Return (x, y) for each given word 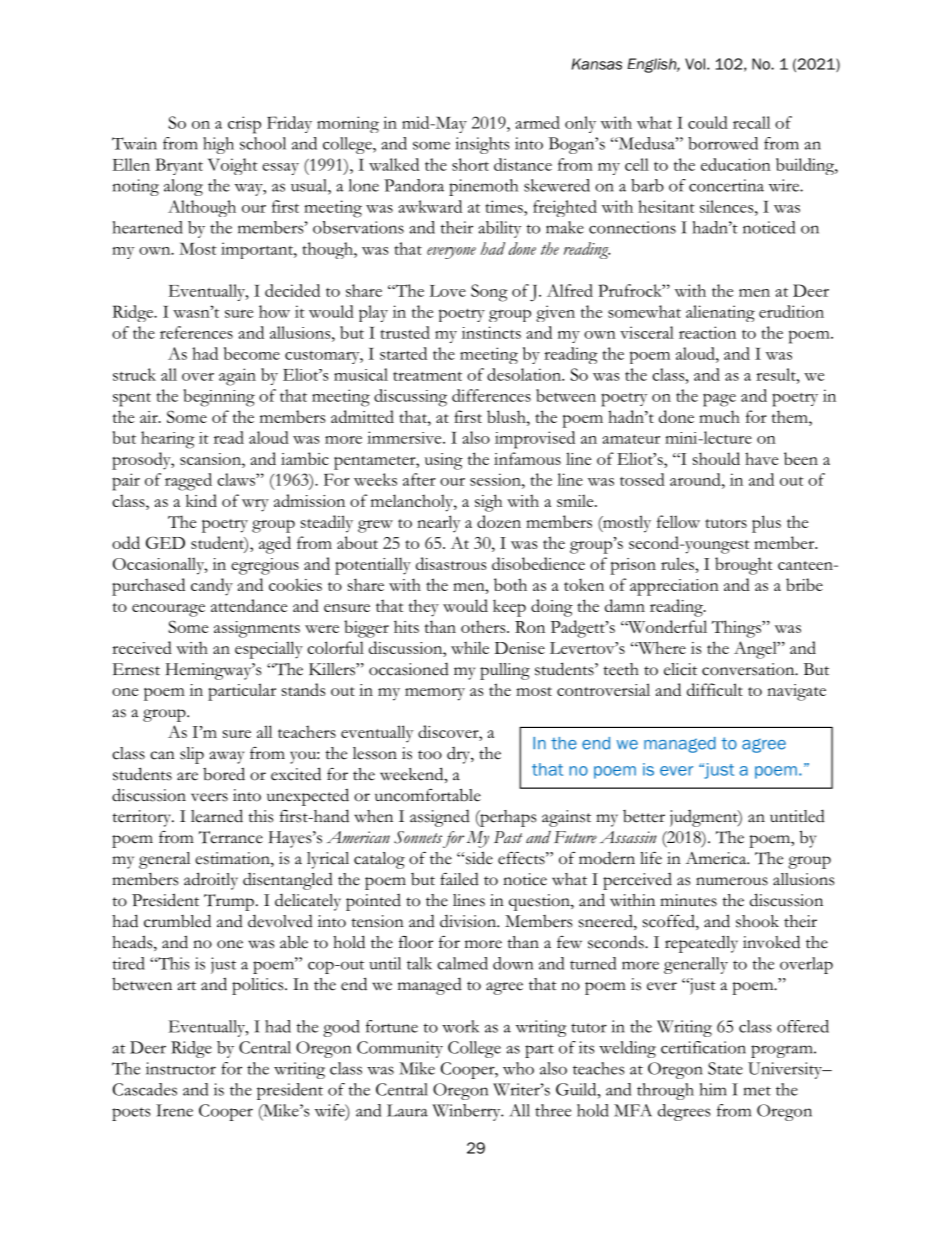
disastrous (451, 563)
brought (743, 566)
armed (537, 122)
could (708, 122)
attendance (249, 605)
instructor (181, 1068)
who (518, 1068)
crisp (244, 125)
